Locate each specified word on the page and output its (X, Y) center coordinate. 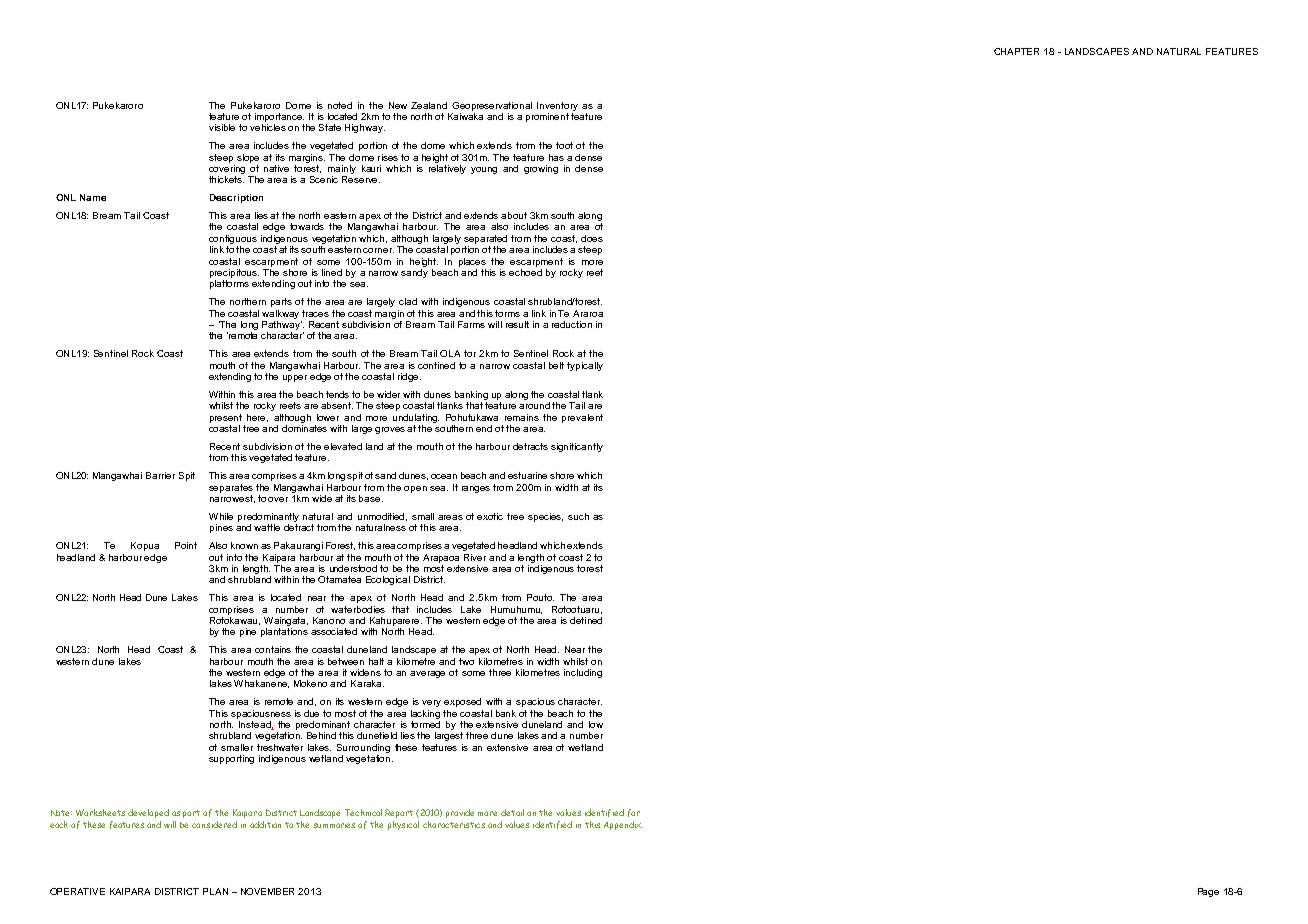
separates (231, 488)
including (583, 673)
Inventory (557, 106)
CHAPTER (1016, 51)
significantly (577, 447)
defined (586, 620)
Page (1208, 892)
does (592, 238)
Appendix (623, 825)
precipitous (234, 273)
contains (273, 649)
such (578, 516)
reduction (572, 324)
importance (279, 117)
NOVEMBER (267, 891)
